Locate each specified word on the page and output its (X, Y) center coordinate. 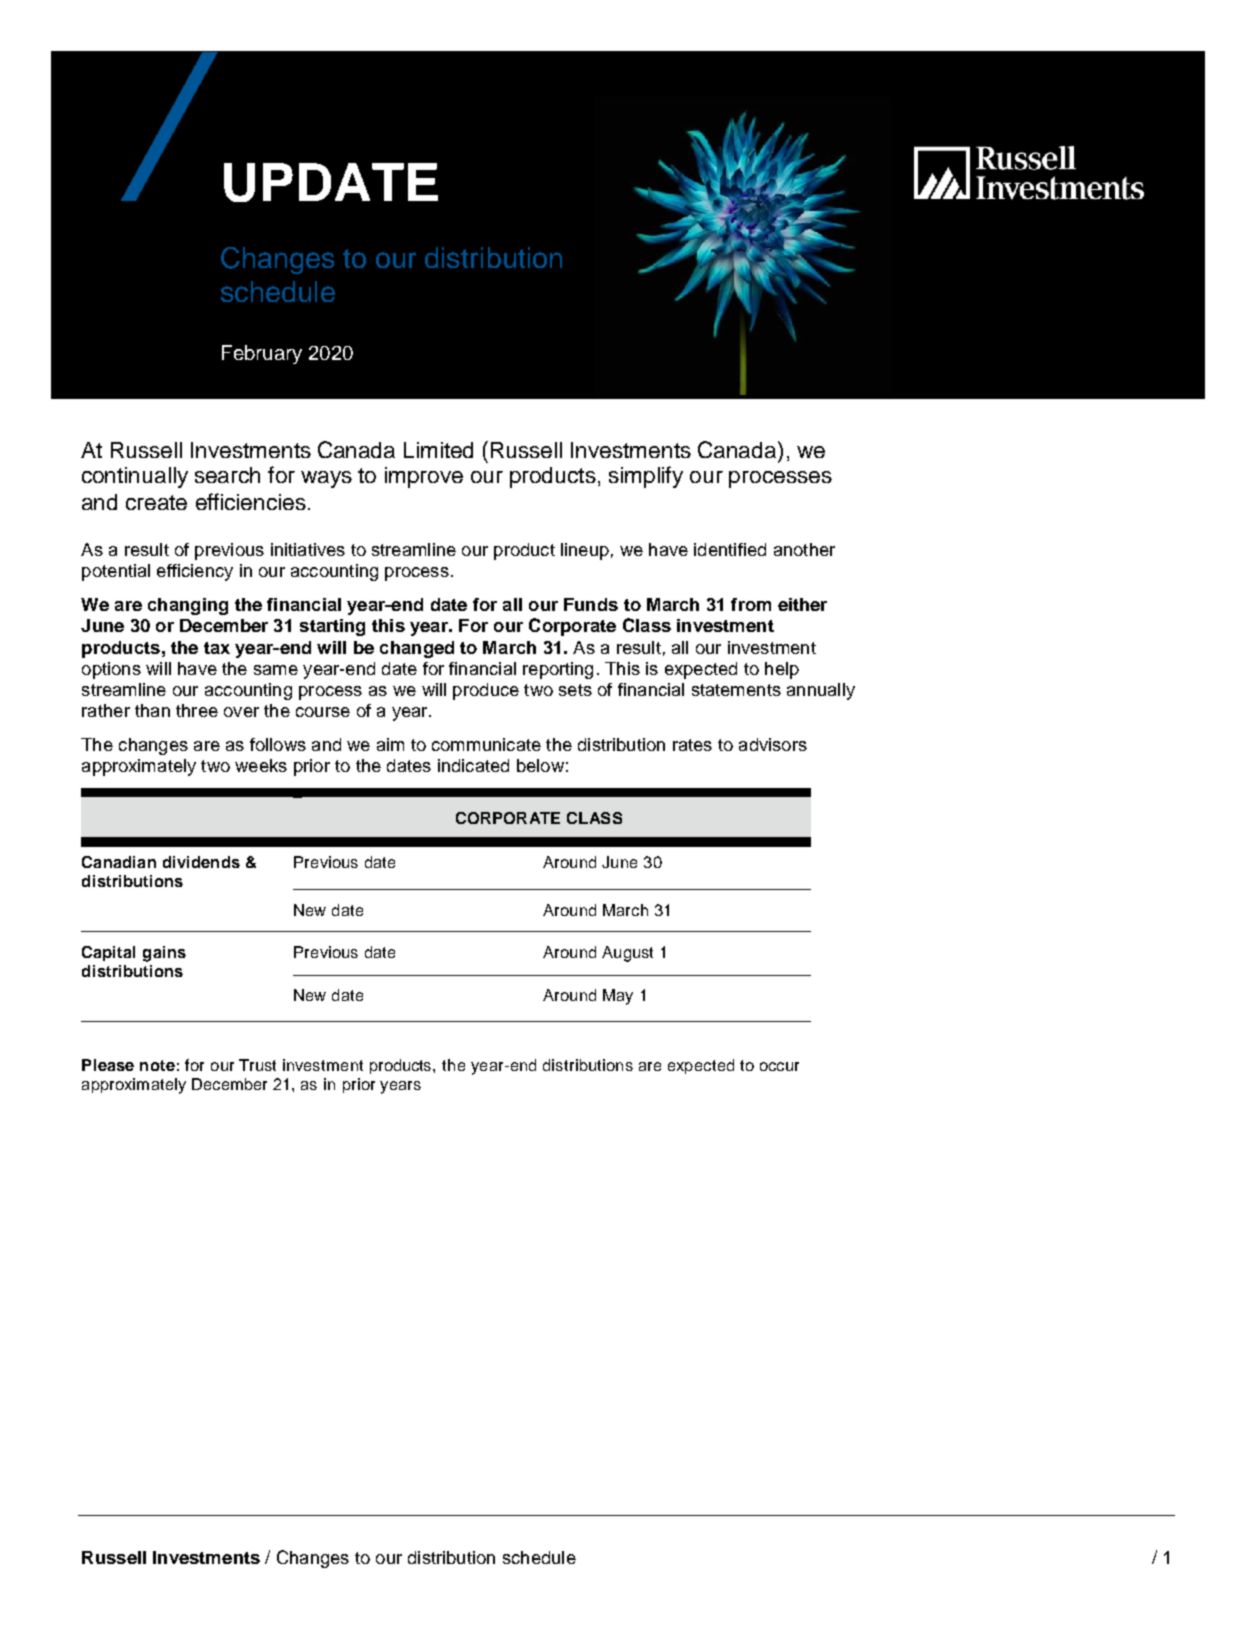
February (262, 354)
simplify (646, 477)
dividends (201, 862)
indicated (473, 765)
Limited (438, 450)
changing (188, 606)
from (751, 604)
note (157, 1065)
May (618, 997)
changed (417, 649)
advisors (773, 744)
